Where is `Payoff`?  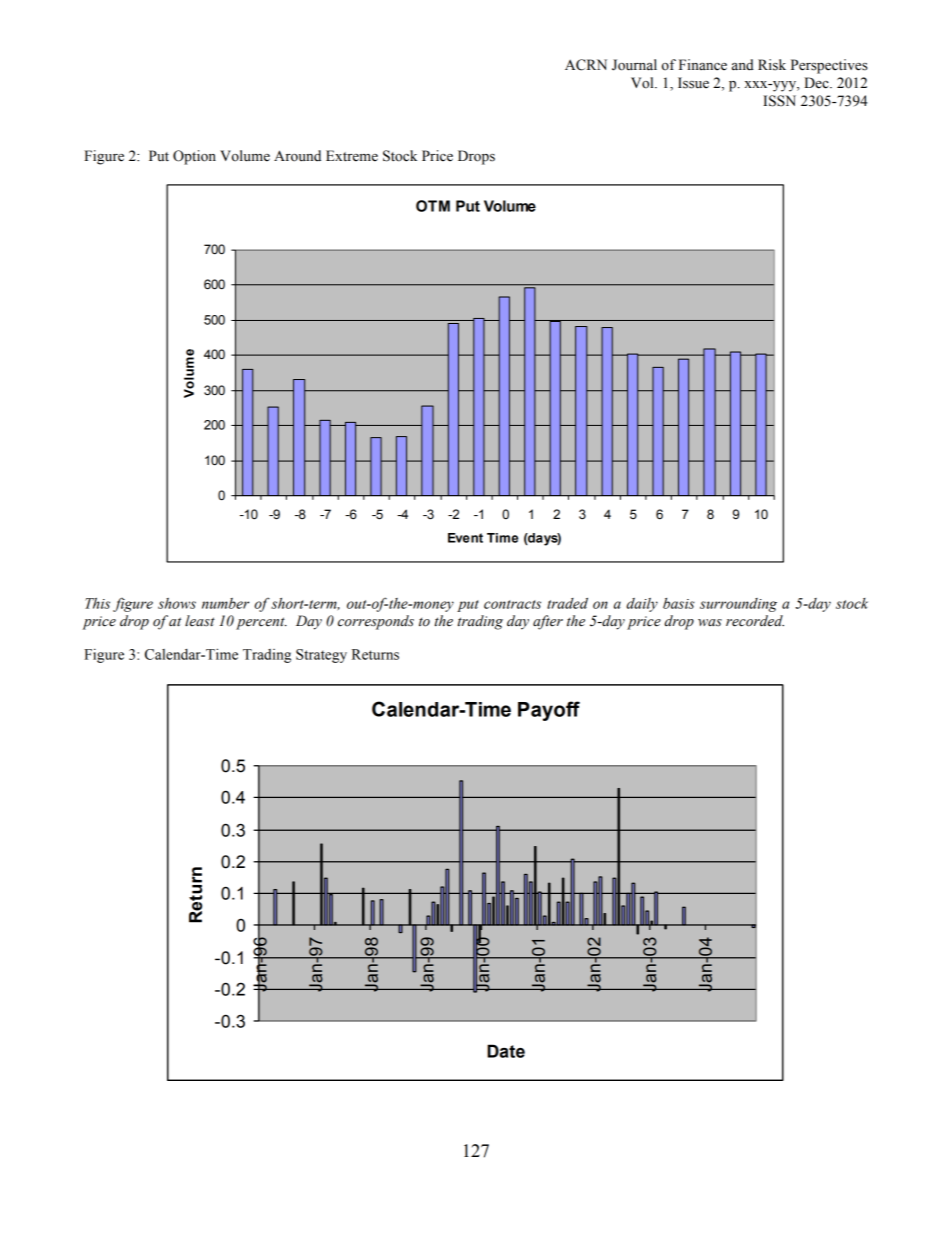 Payoff is located at coordinates (549, 711).
